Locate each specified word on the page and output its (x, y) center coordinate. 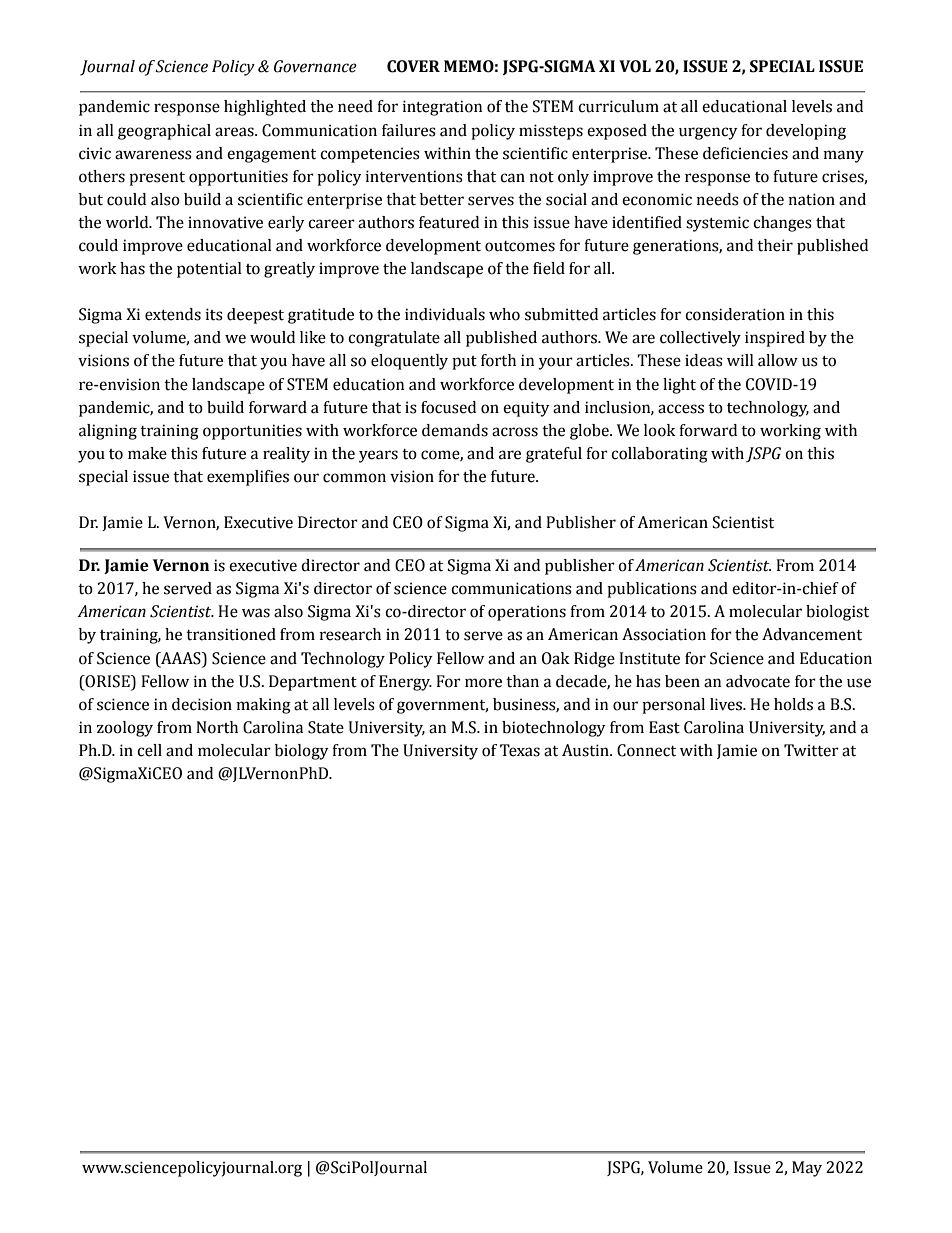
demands (455, 430)
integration (442, 108)
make (147, 453)
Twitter (811, 750)
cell (149, 750)
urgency (708, 133)
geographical (164, 132)
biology (301, 752)
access (681, 409)
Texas (520, 750)
